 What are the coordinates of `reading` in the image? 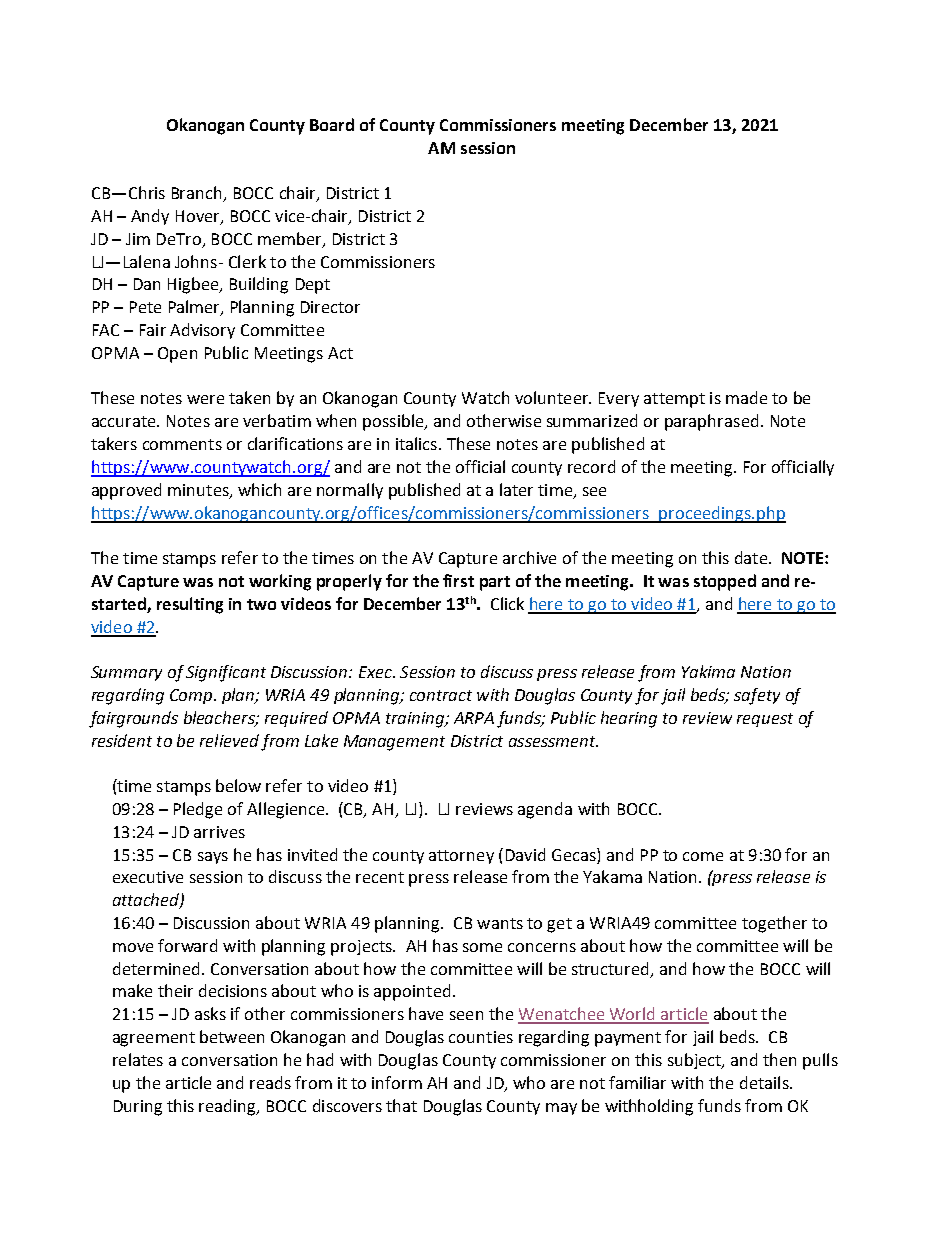 It's located at (228, 1107).
